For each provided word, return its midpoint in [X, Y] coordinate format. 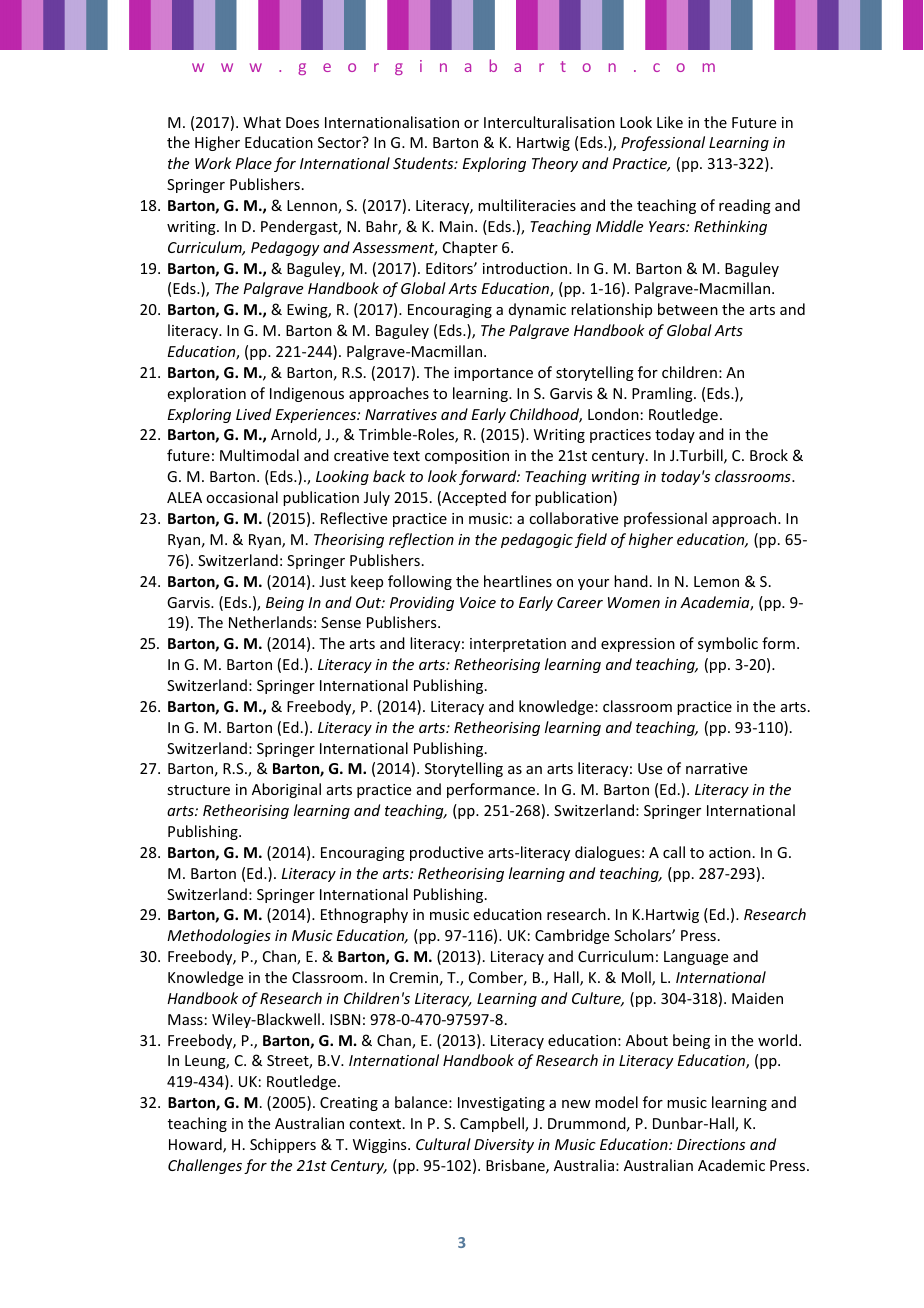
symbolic [728, 644]
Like [670, 122]
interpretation [518, 645]
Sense [341, 622]
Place [253, 163]
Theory [555, 164]
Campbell [493, 1124]
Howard [196, 1145]
